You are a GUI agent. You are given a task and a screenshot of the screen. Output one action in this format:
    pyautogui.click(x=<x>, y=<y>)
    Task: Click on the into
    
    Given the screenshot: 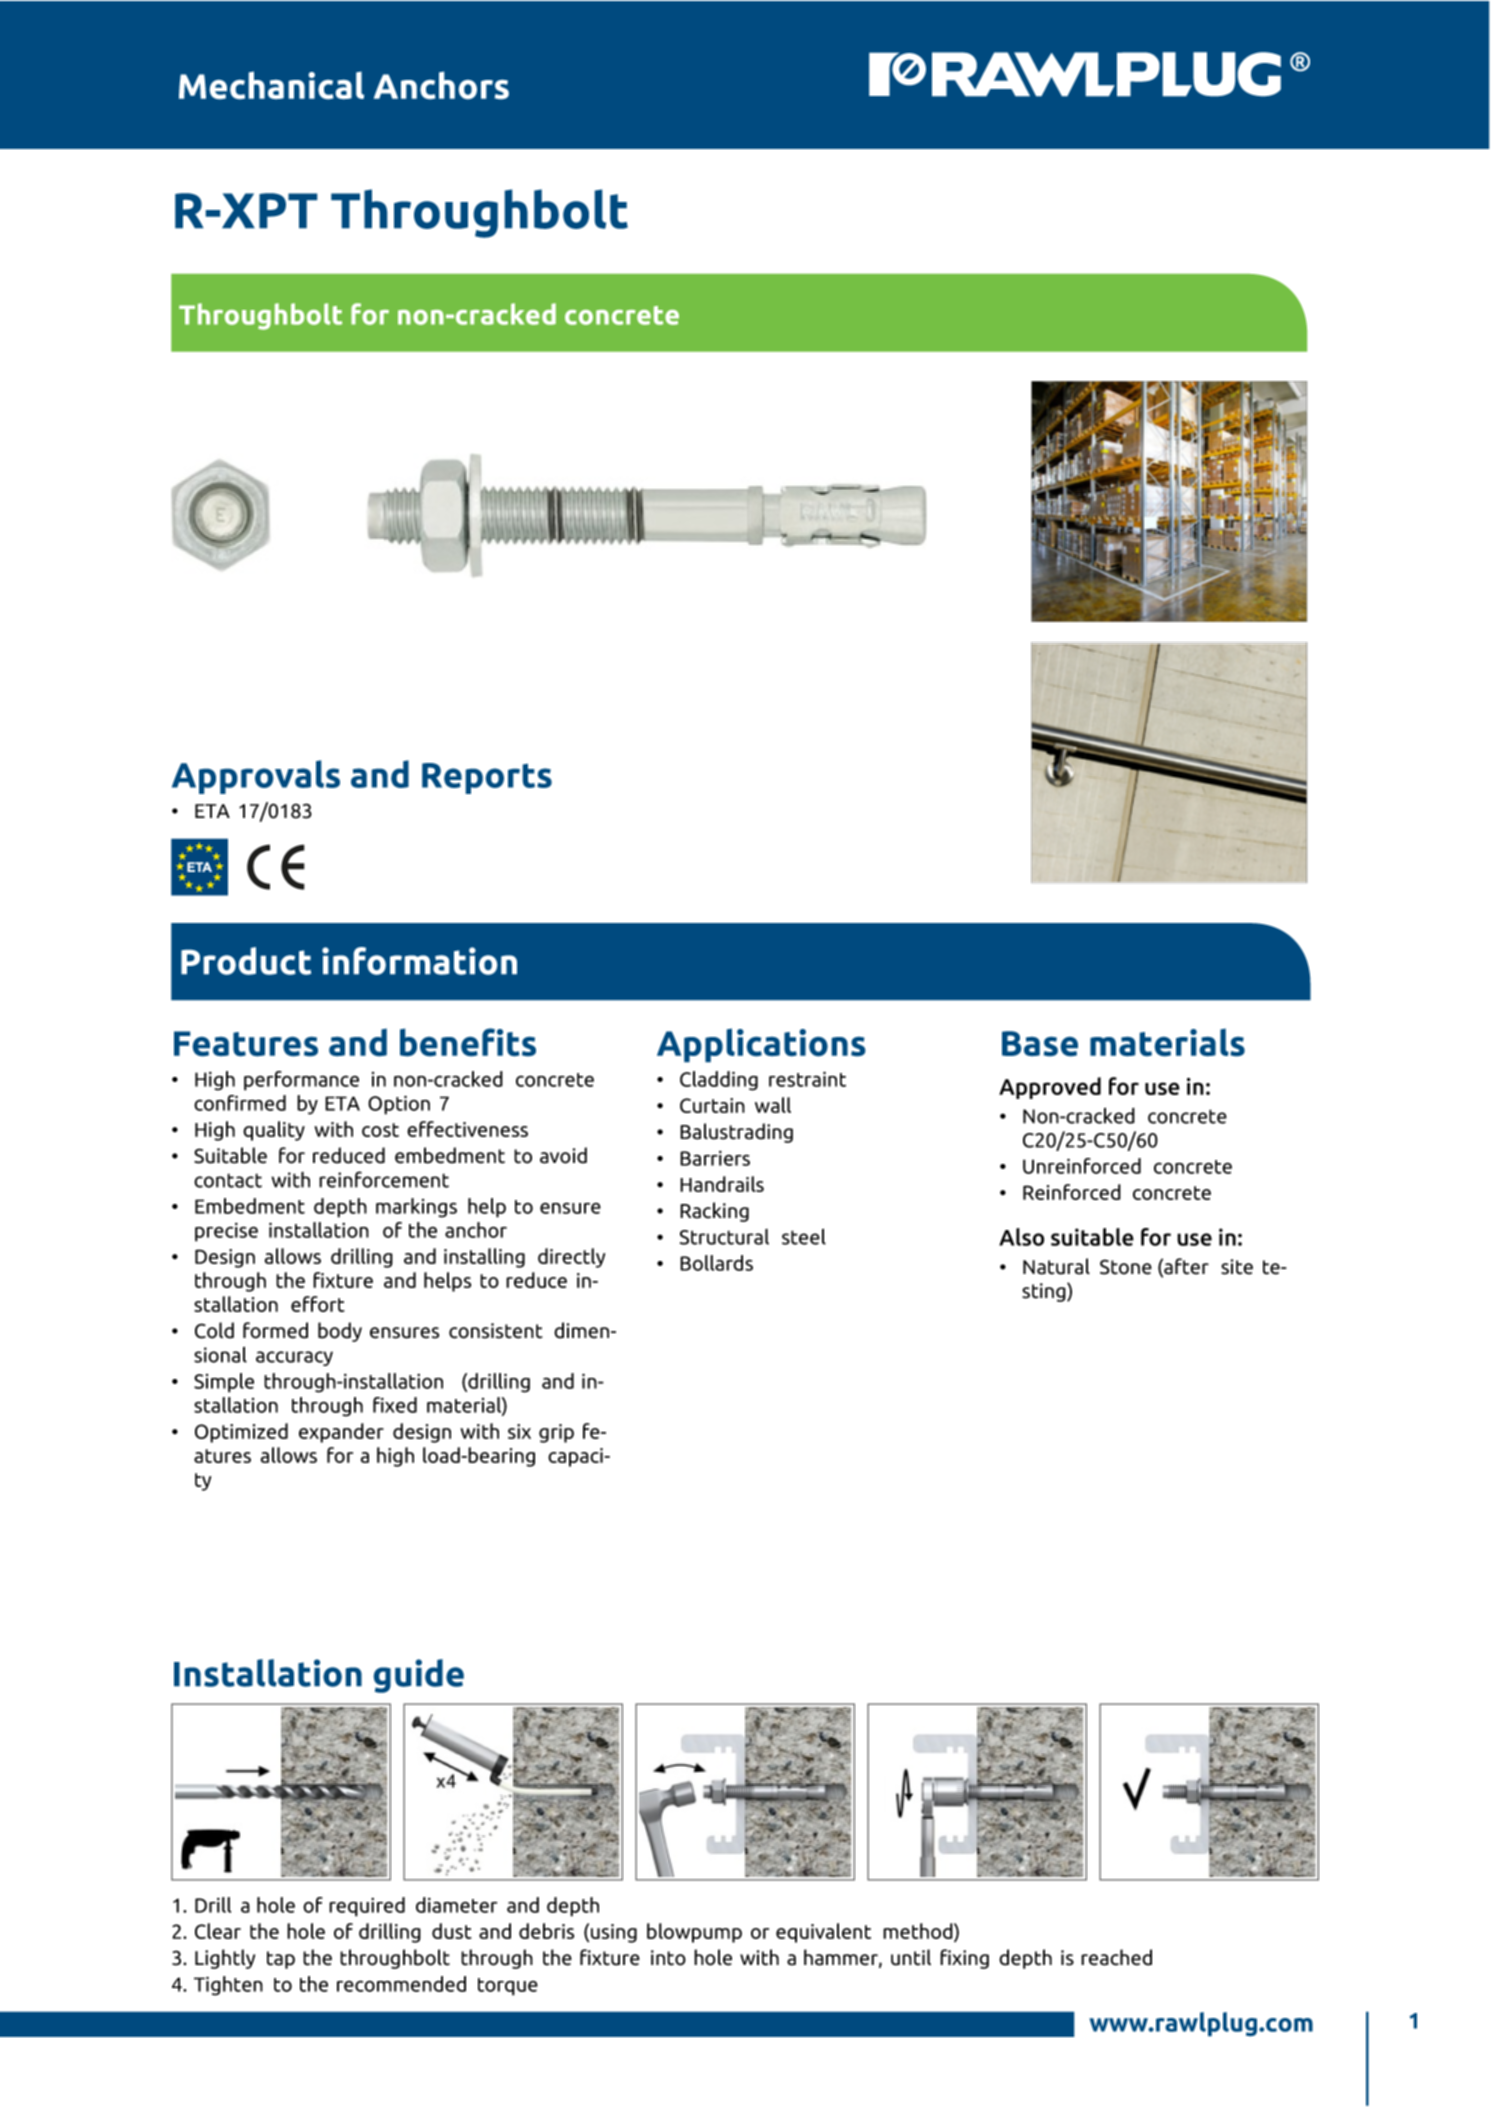 What is the action you would take?
    pyautogui.click(x=668, y=1958)
